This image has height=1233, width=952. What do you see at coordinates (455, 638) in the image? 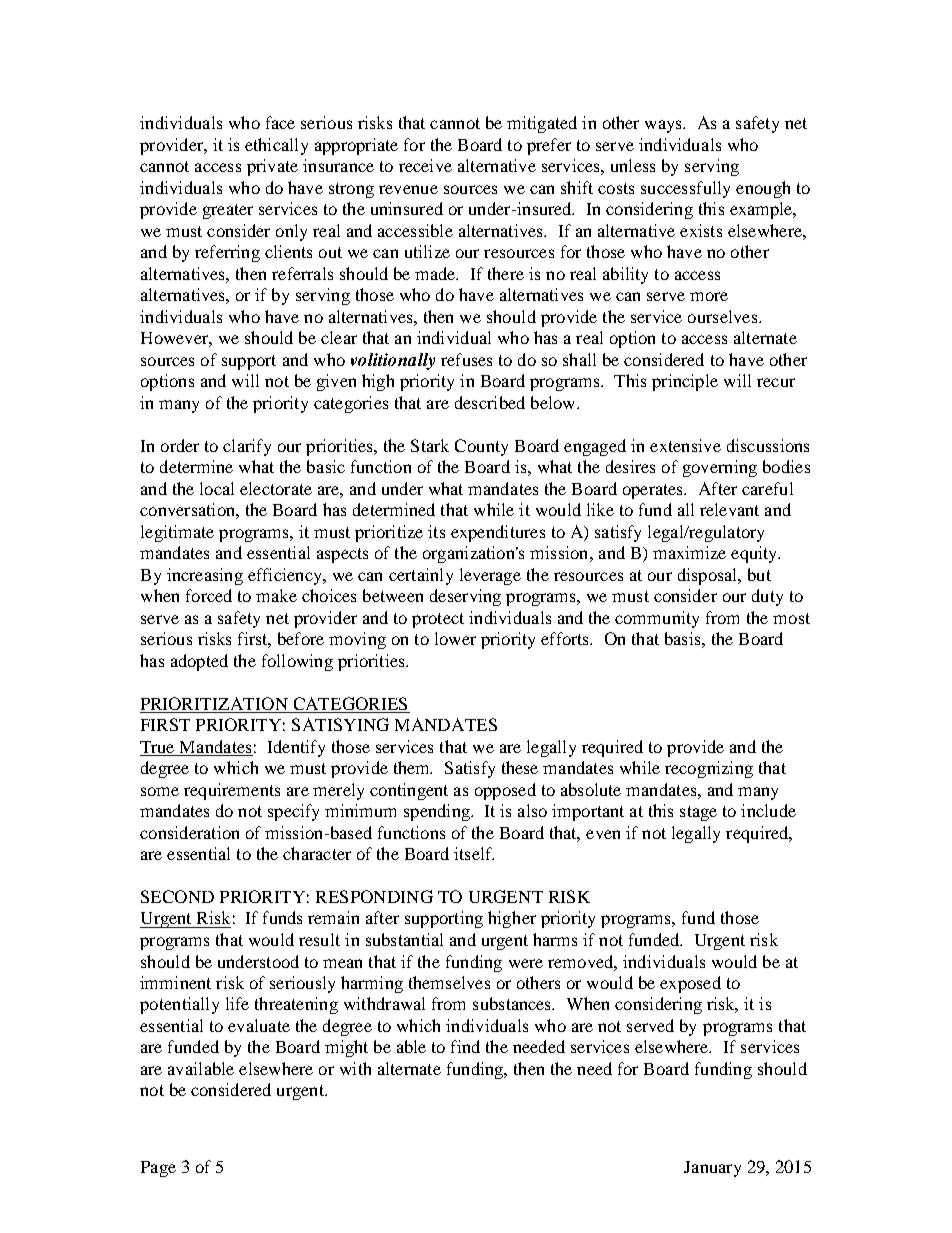
I see `lower` at bounding box center [455, 638].
